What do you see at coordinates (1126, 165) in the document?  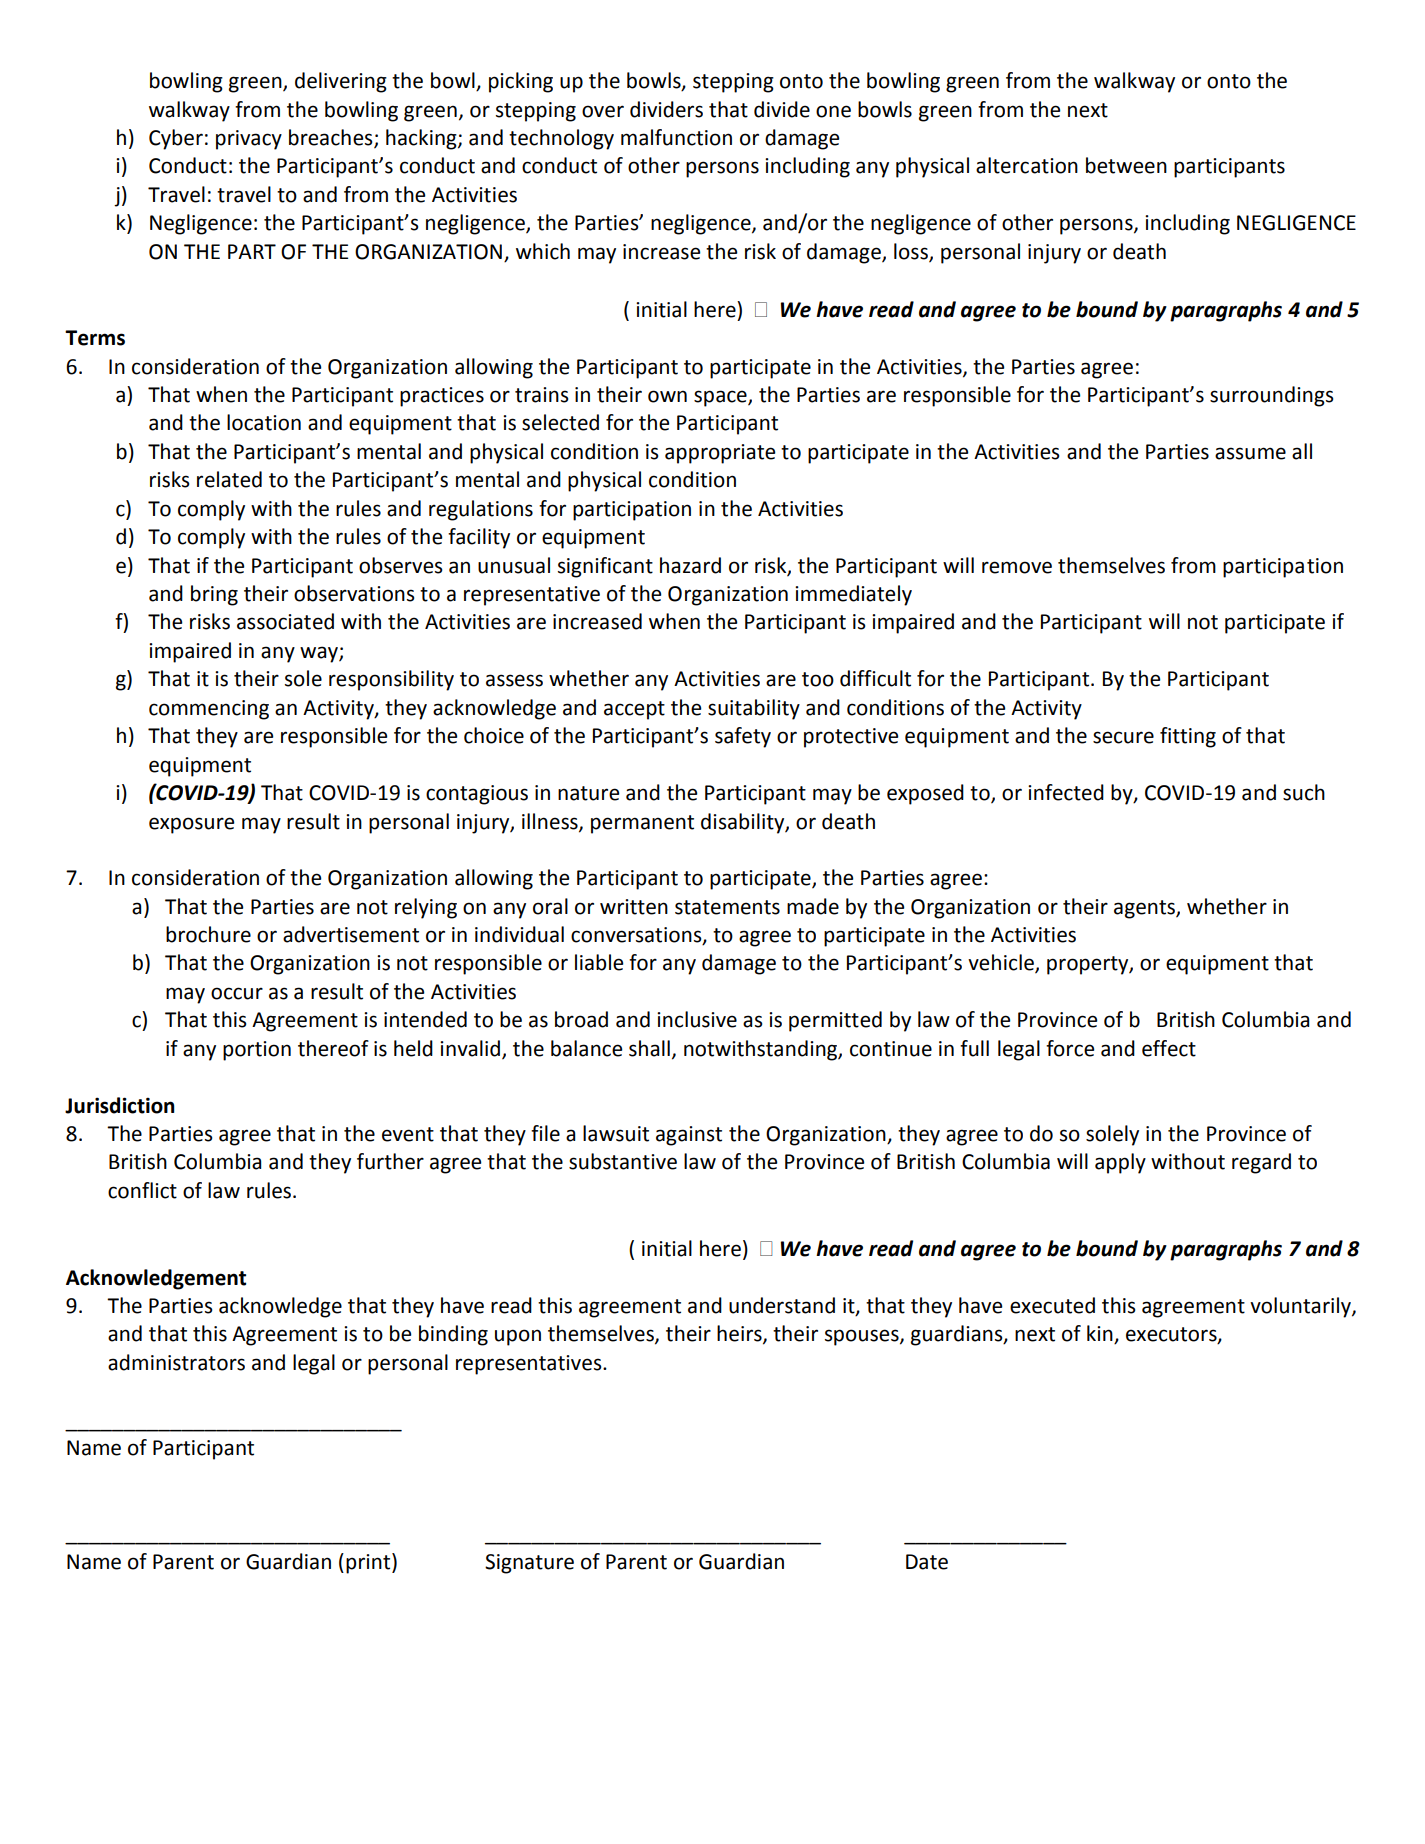 I see `between` at bounding box center [1126, 165].
